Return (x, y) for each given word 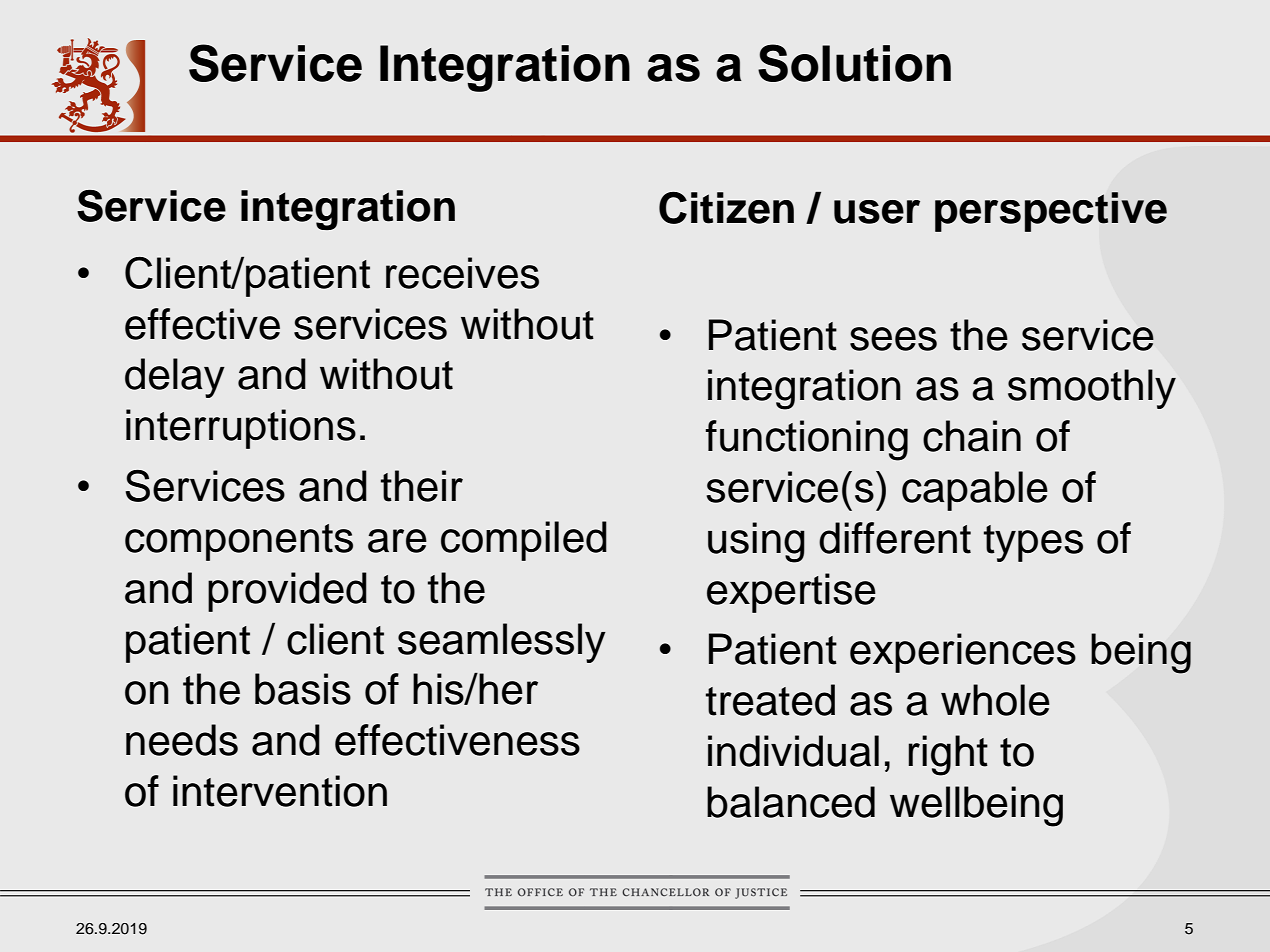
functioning (807, 440)
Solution (854, 63)
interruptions (241, 429)
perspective (1051, 212)
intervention (280, 791)
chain (972, 436)
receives (462, 273)
